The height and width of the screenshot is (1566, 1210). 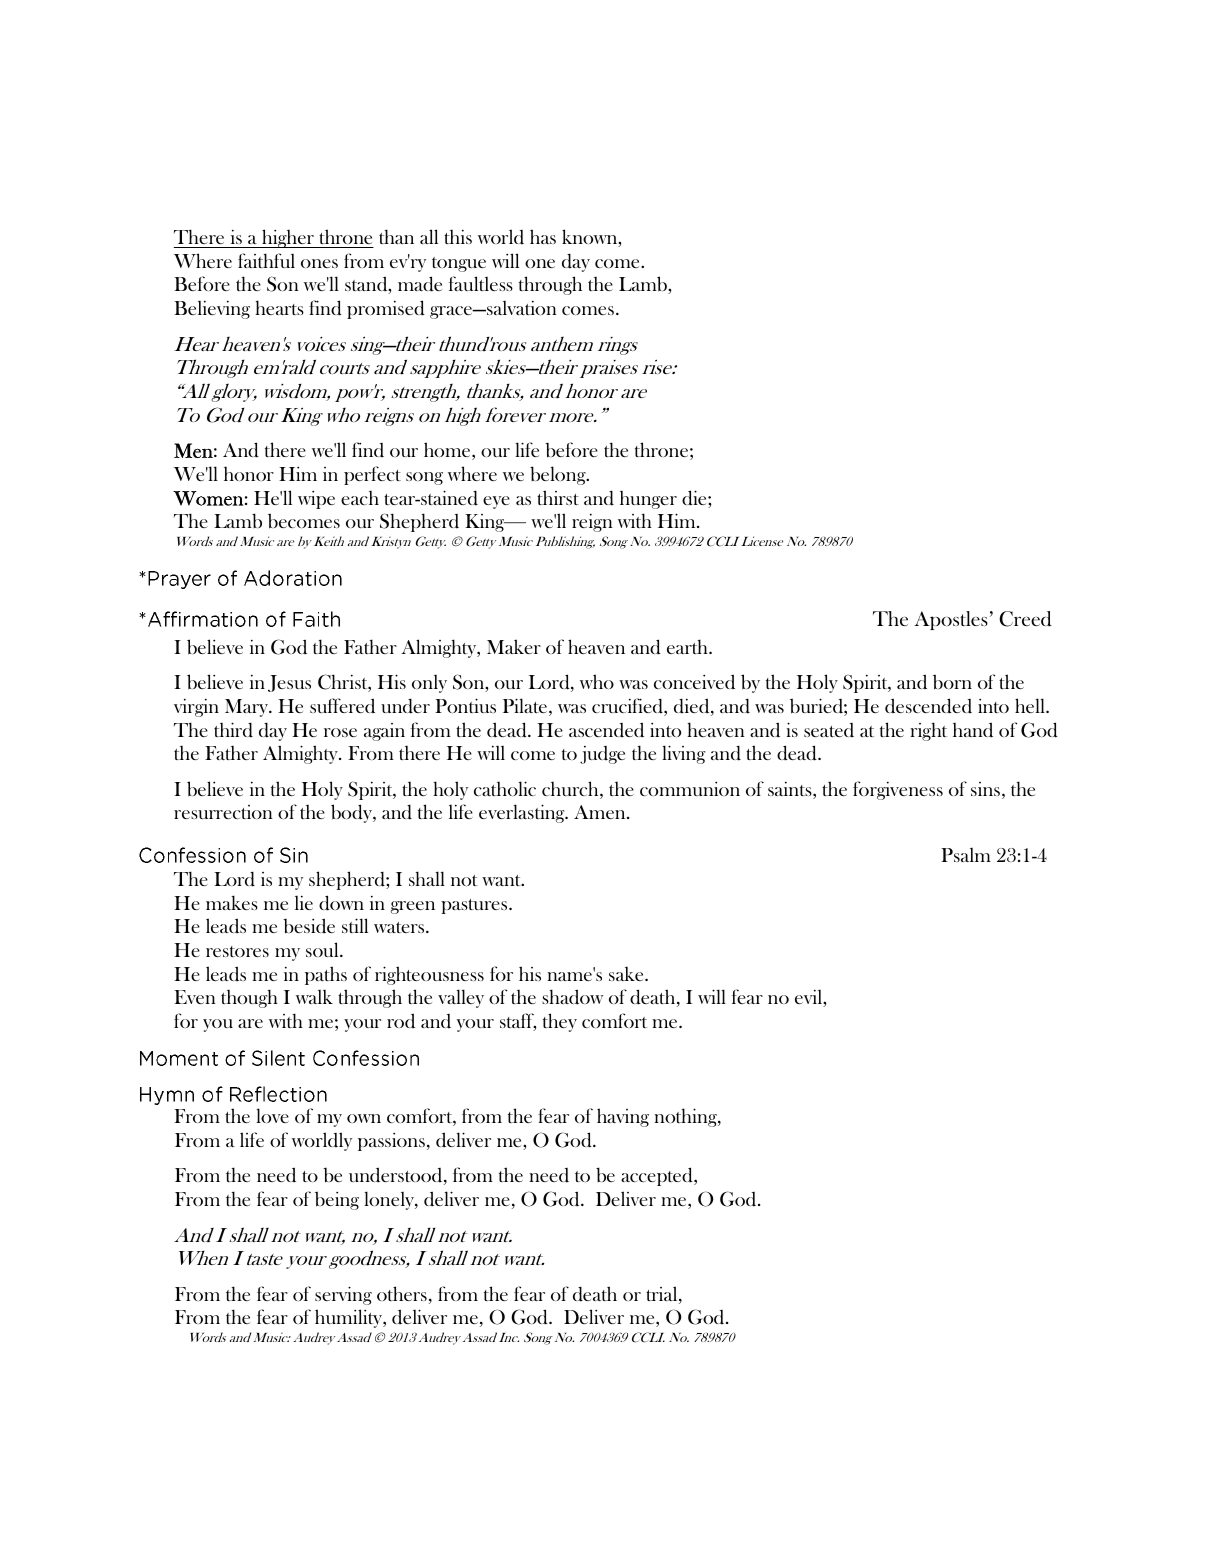 What do you see at coordinates (289, 683) in the screenshot?
I see `Jesus` at bounding box center [289, 683].
